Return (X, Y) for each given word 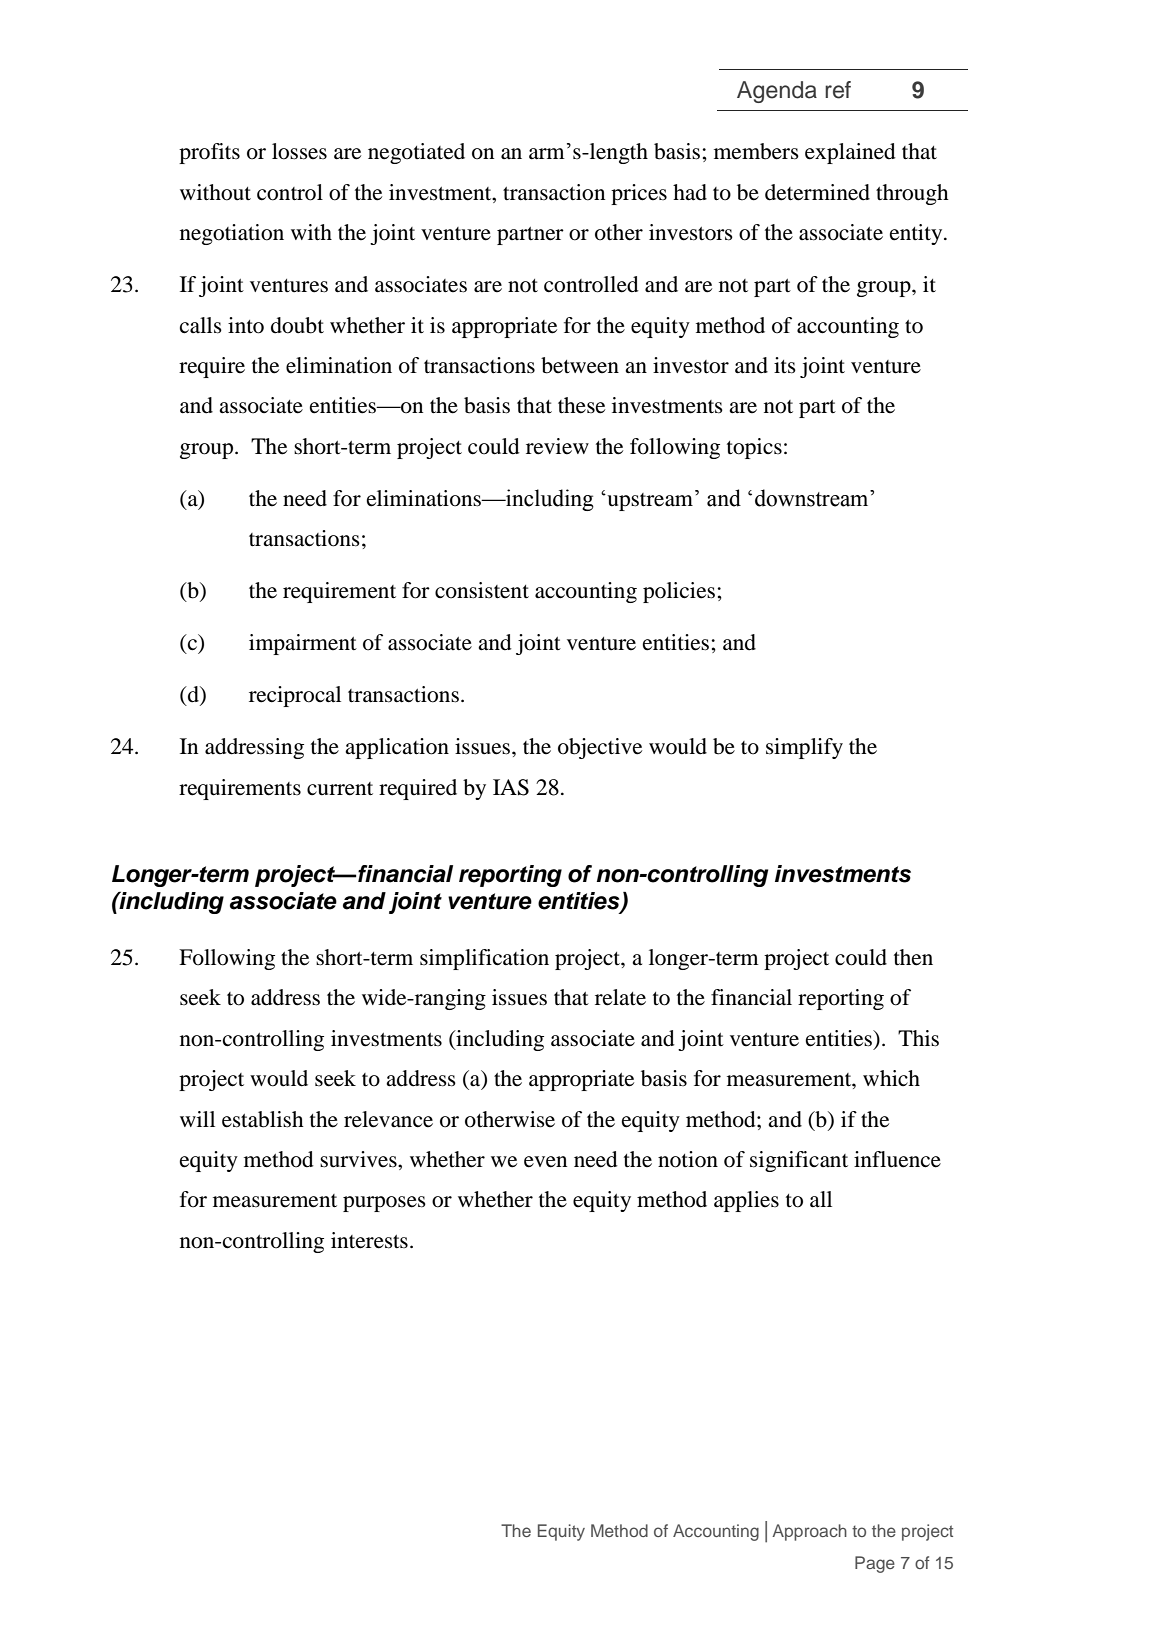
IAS (511, 787)
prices (639, 194)
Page (875, 1564)
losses (299, 151)
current (340, 789)
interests (369, 1240)
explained (850, 153)
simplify (804, 748)
